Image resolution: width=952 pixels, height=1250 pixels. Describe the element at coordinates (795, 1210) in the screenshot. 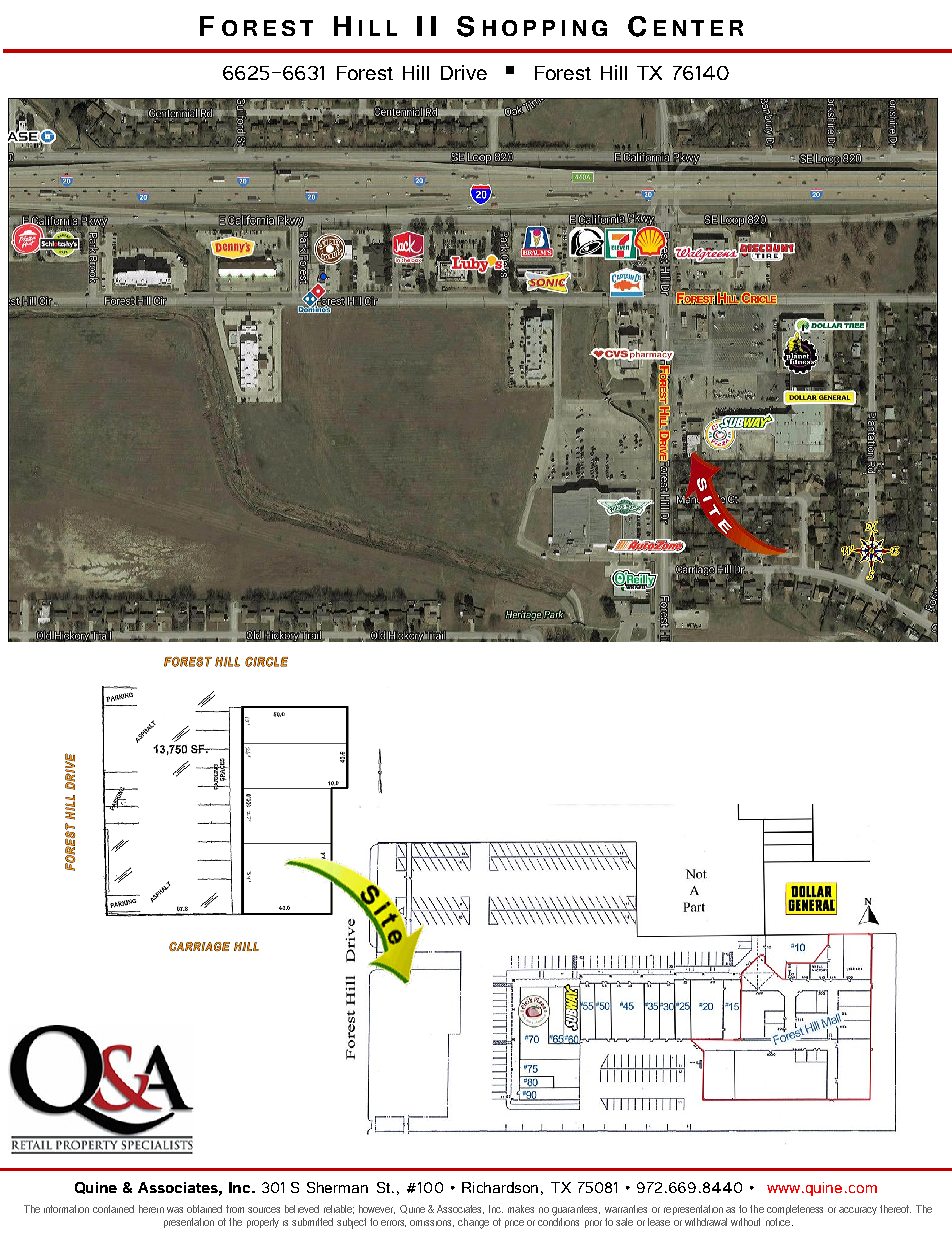

I see `completeness` at that location.
